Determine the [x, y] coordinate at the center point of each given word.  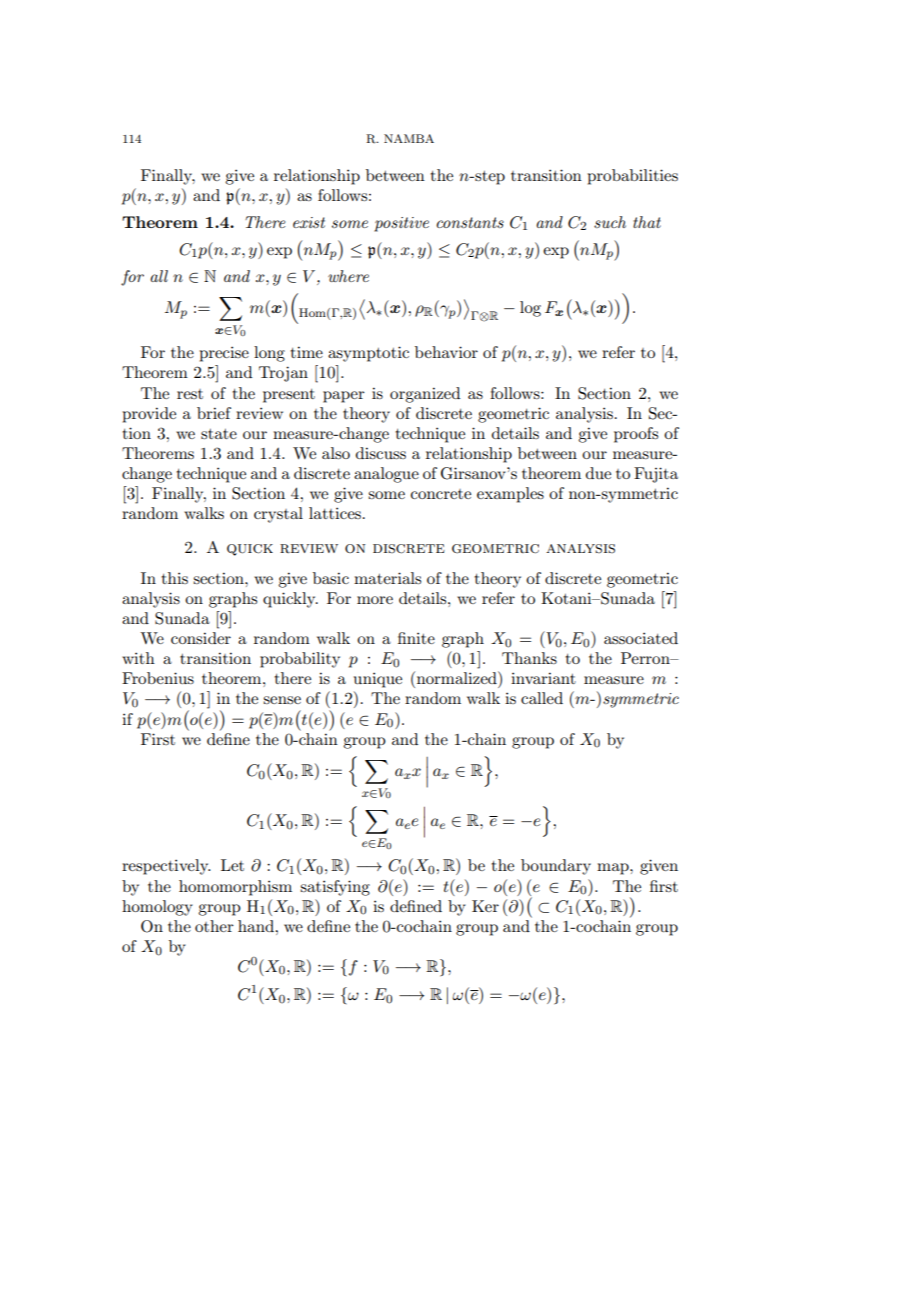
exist [309, 222]
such [610, 222]
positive [401, 224]
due [598, 473]
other [214, 926]
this [175, 578]
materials [387, 578]
